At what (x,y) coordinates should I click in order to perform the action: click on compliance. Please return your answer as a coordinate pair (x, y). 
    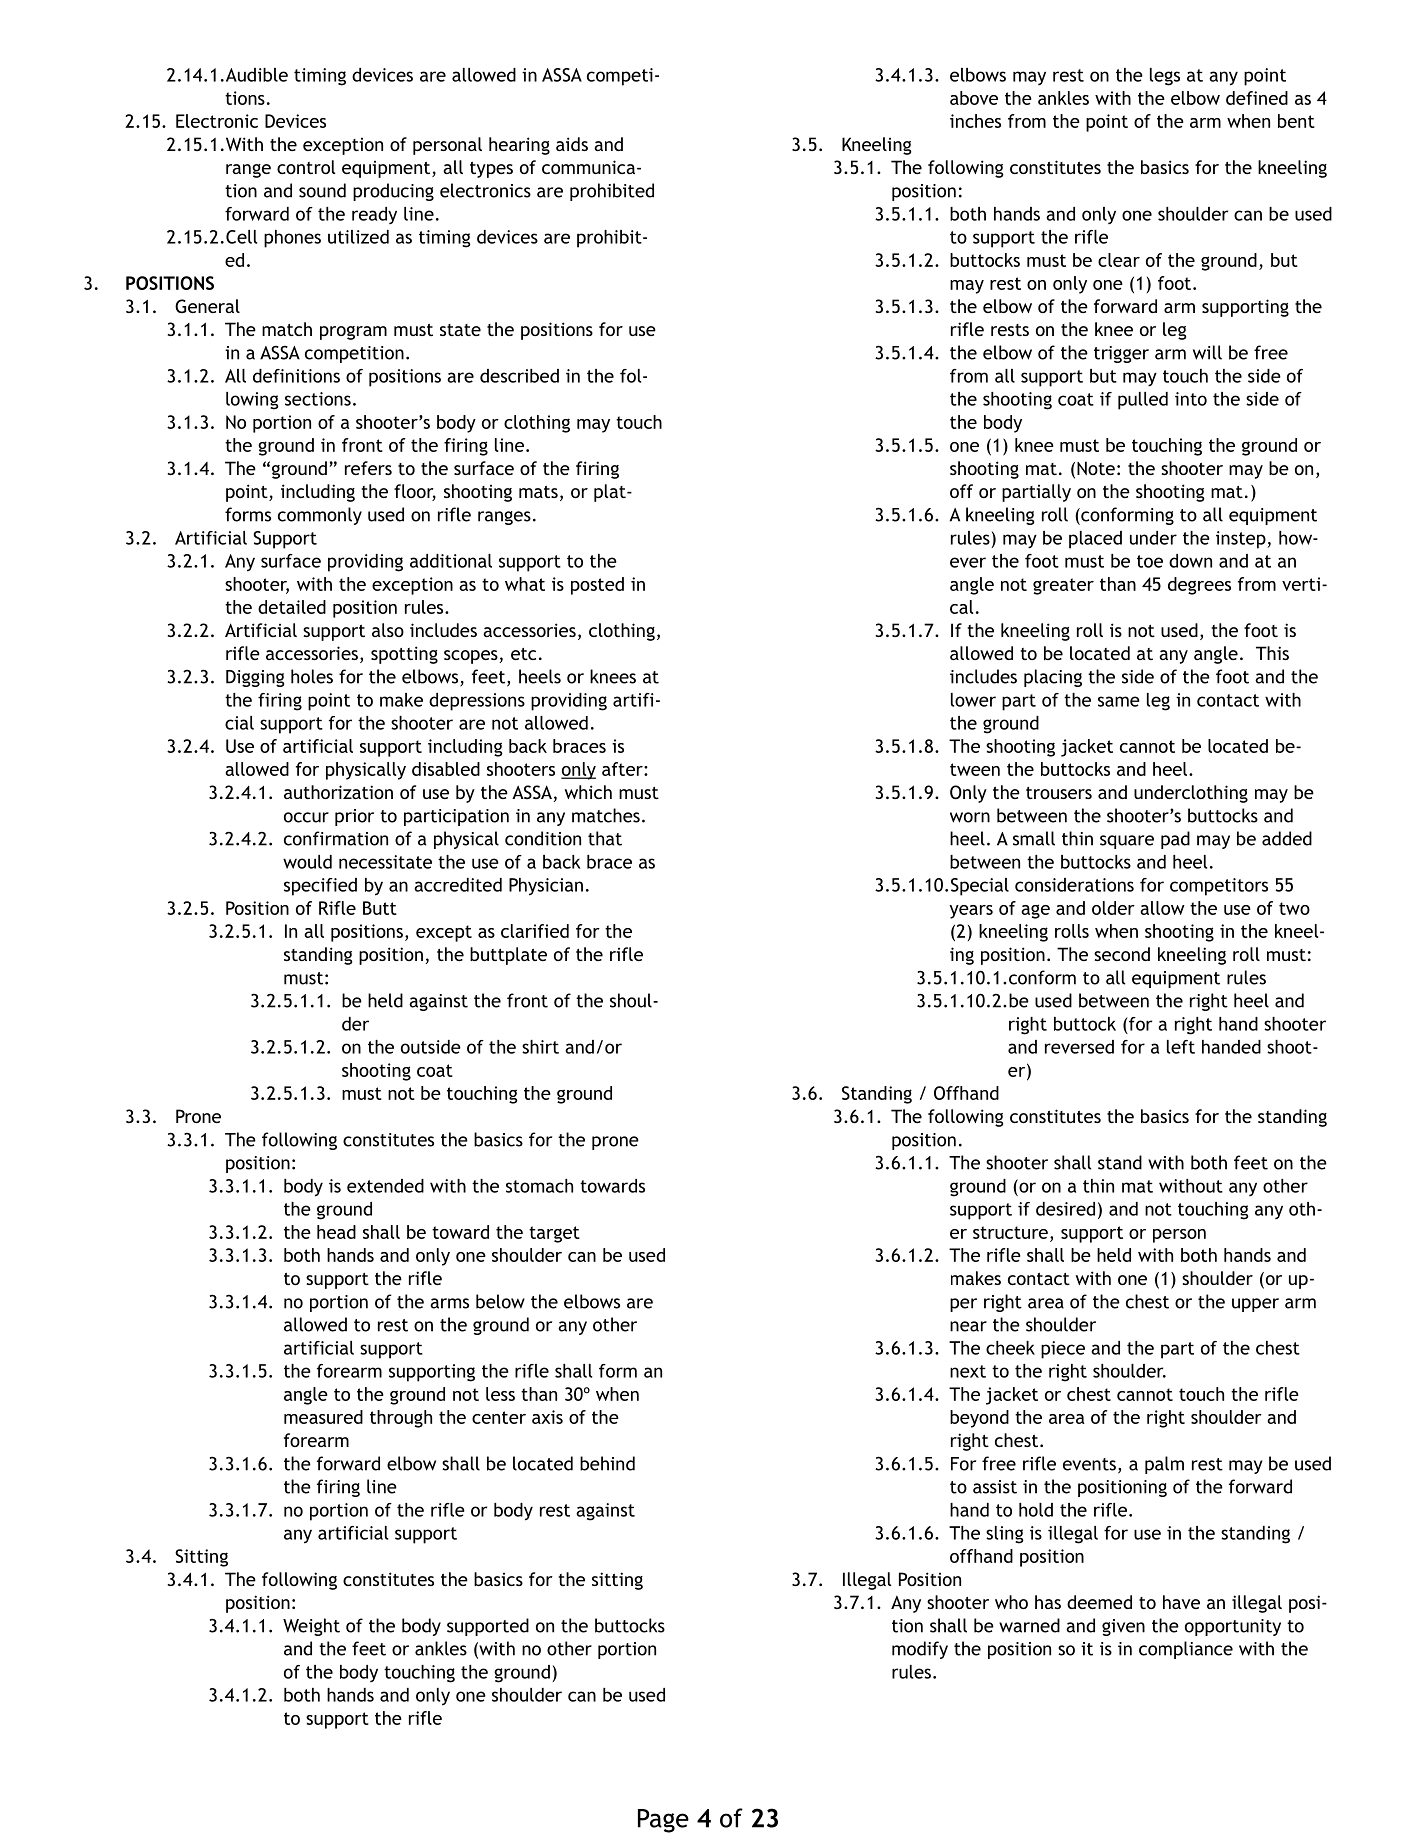
    Looking at the image, I should click on (1186, 1650).
